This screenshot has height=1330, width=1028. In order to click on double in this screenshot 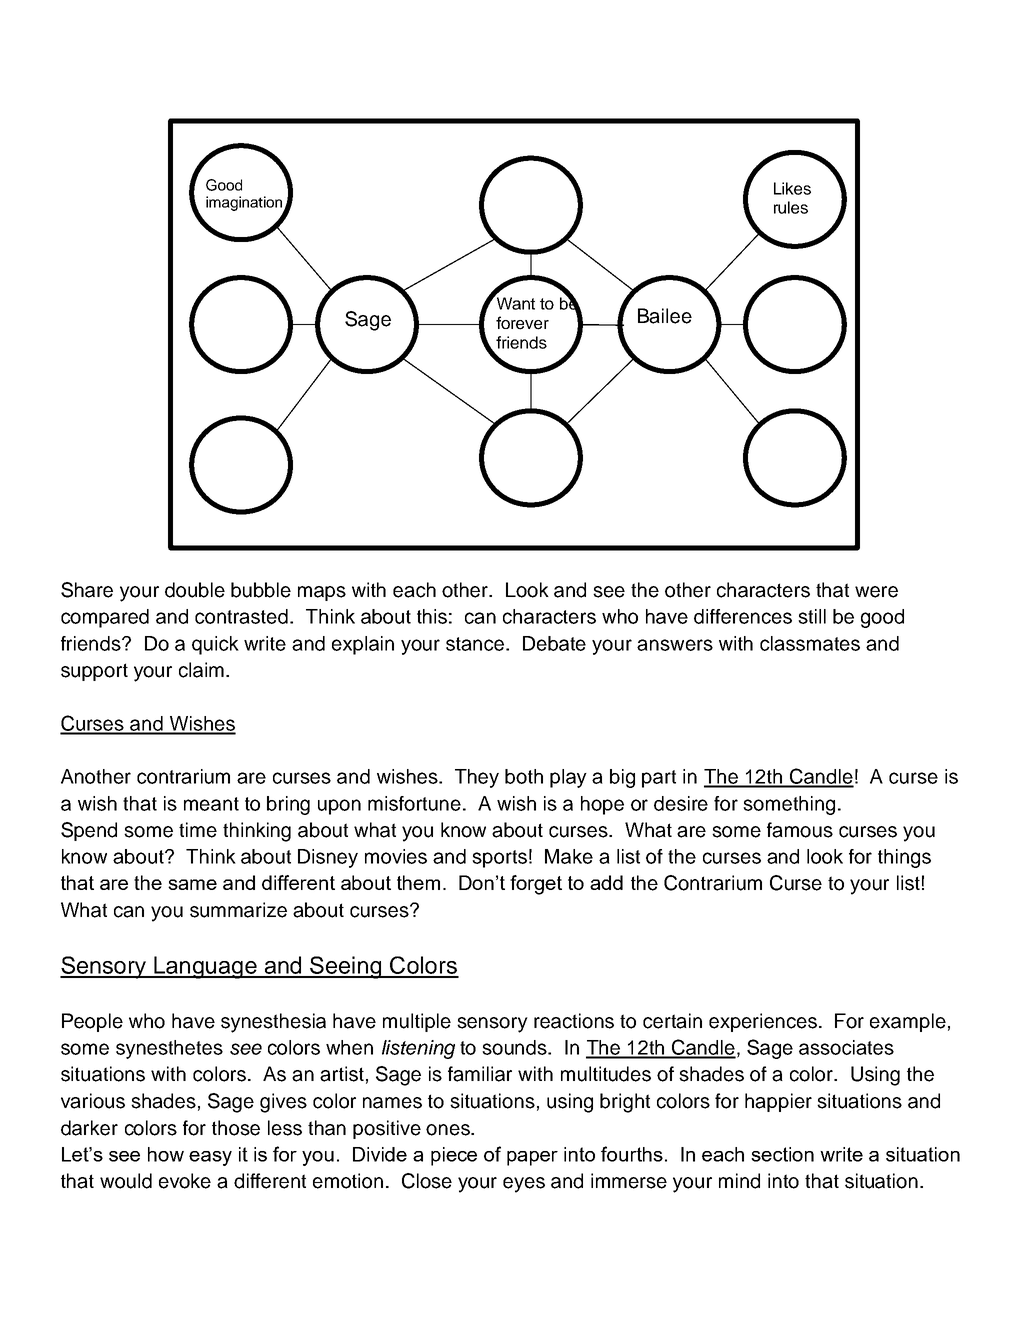, I will do `click(195, 590)`.
